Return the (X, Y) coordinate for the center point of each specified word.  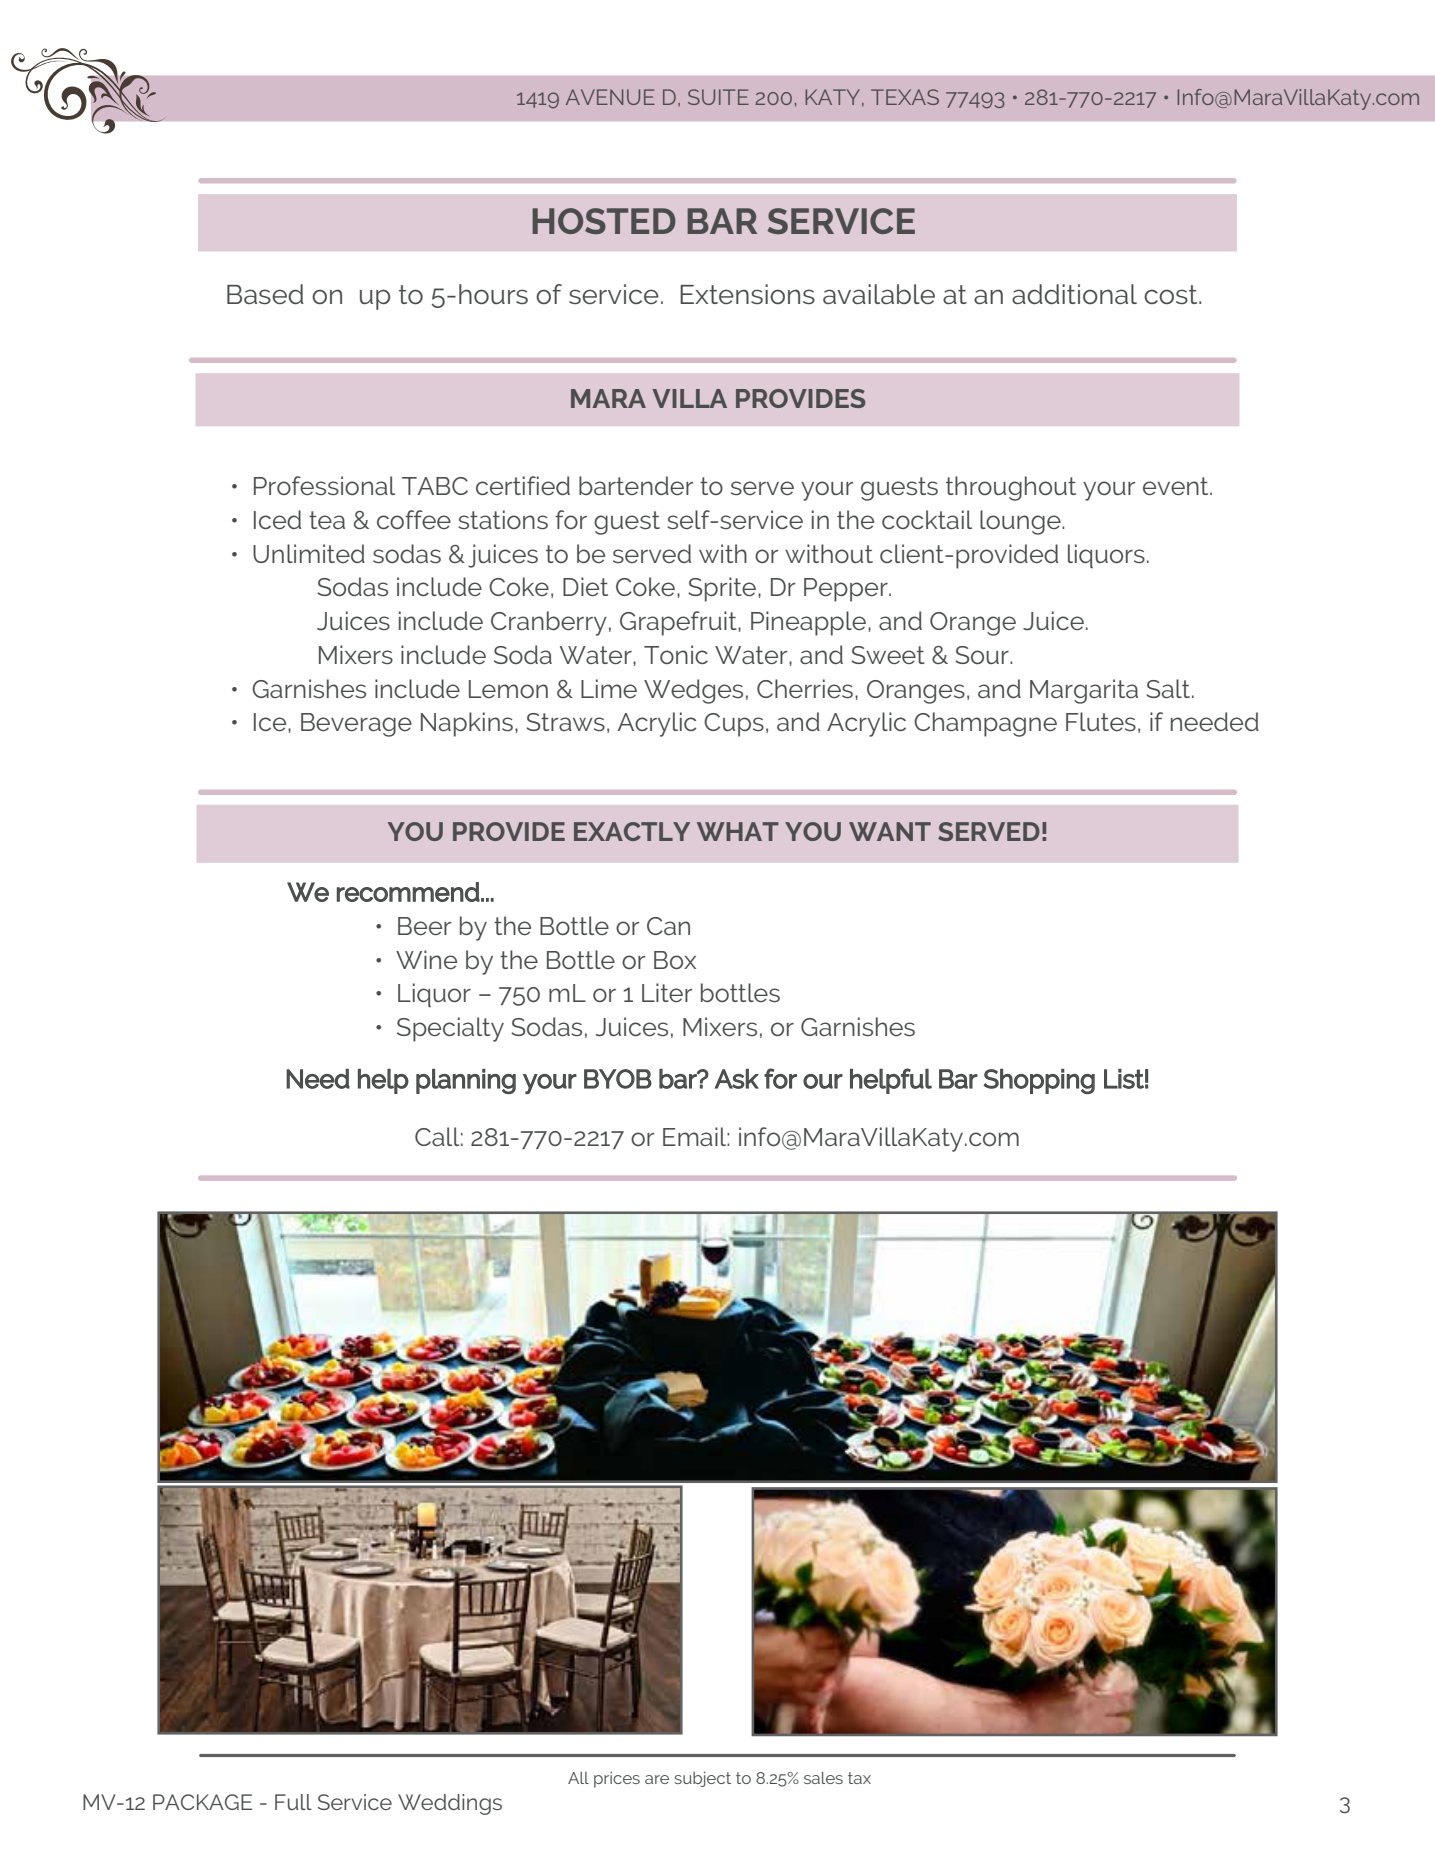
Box (675, 960)
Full (293, 1802)
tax (859, 1778)
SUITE (718, 97)
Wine (426, 959)
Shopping (1039, 1081)
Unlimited (309, 553)
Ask (737, 1079)
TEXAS (905, 97)
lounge (1021, 522)
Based (265, 294)
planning (466, 1081)
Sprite (722, 589)
